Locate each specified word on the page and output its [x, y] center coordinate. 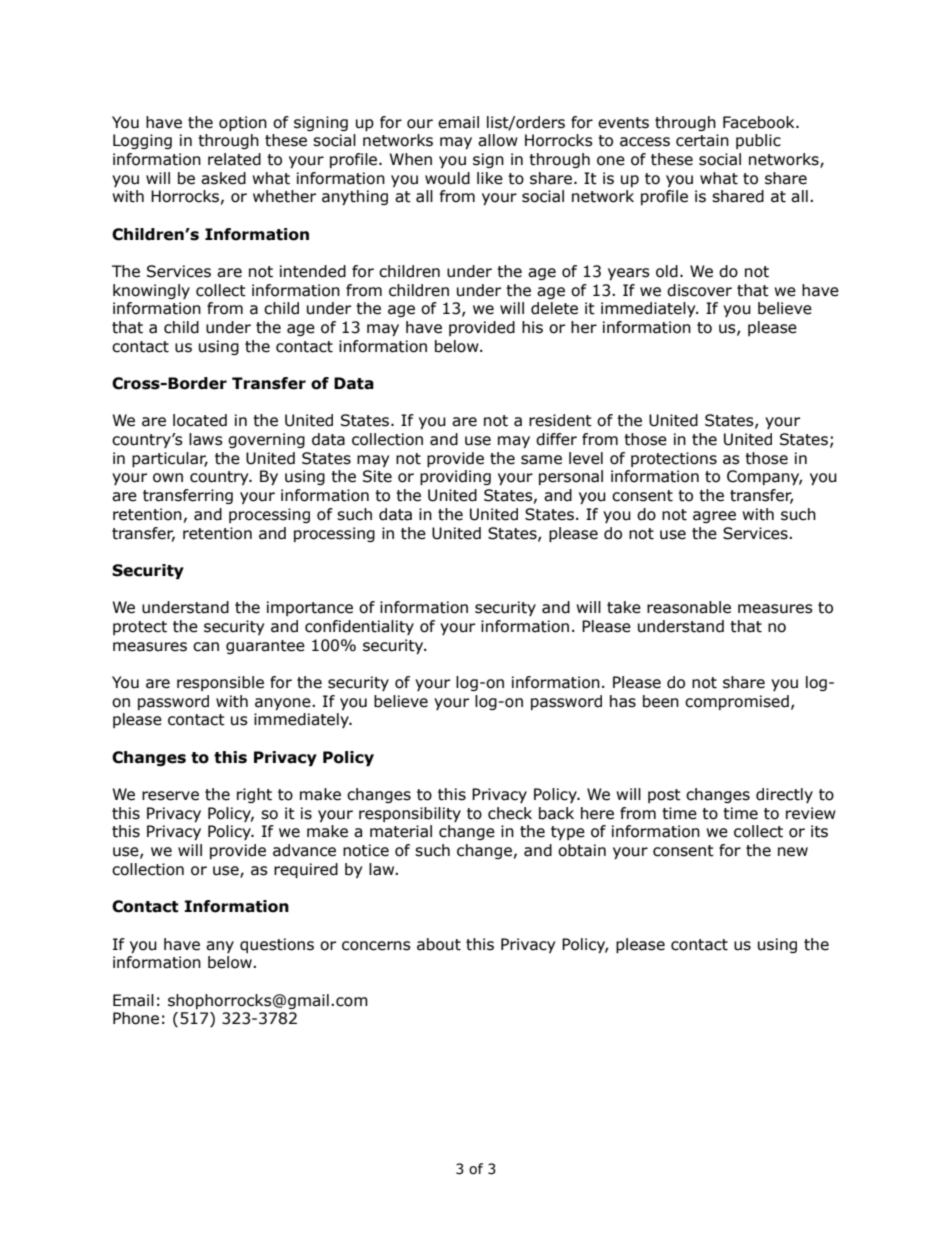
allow [498, 140]
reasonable [689, 607]
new [793, 852]
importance [310, 608]
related [234, 159]
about [439, 944]
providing [455, 477]
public [758, 141]
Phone [136, 1018]
